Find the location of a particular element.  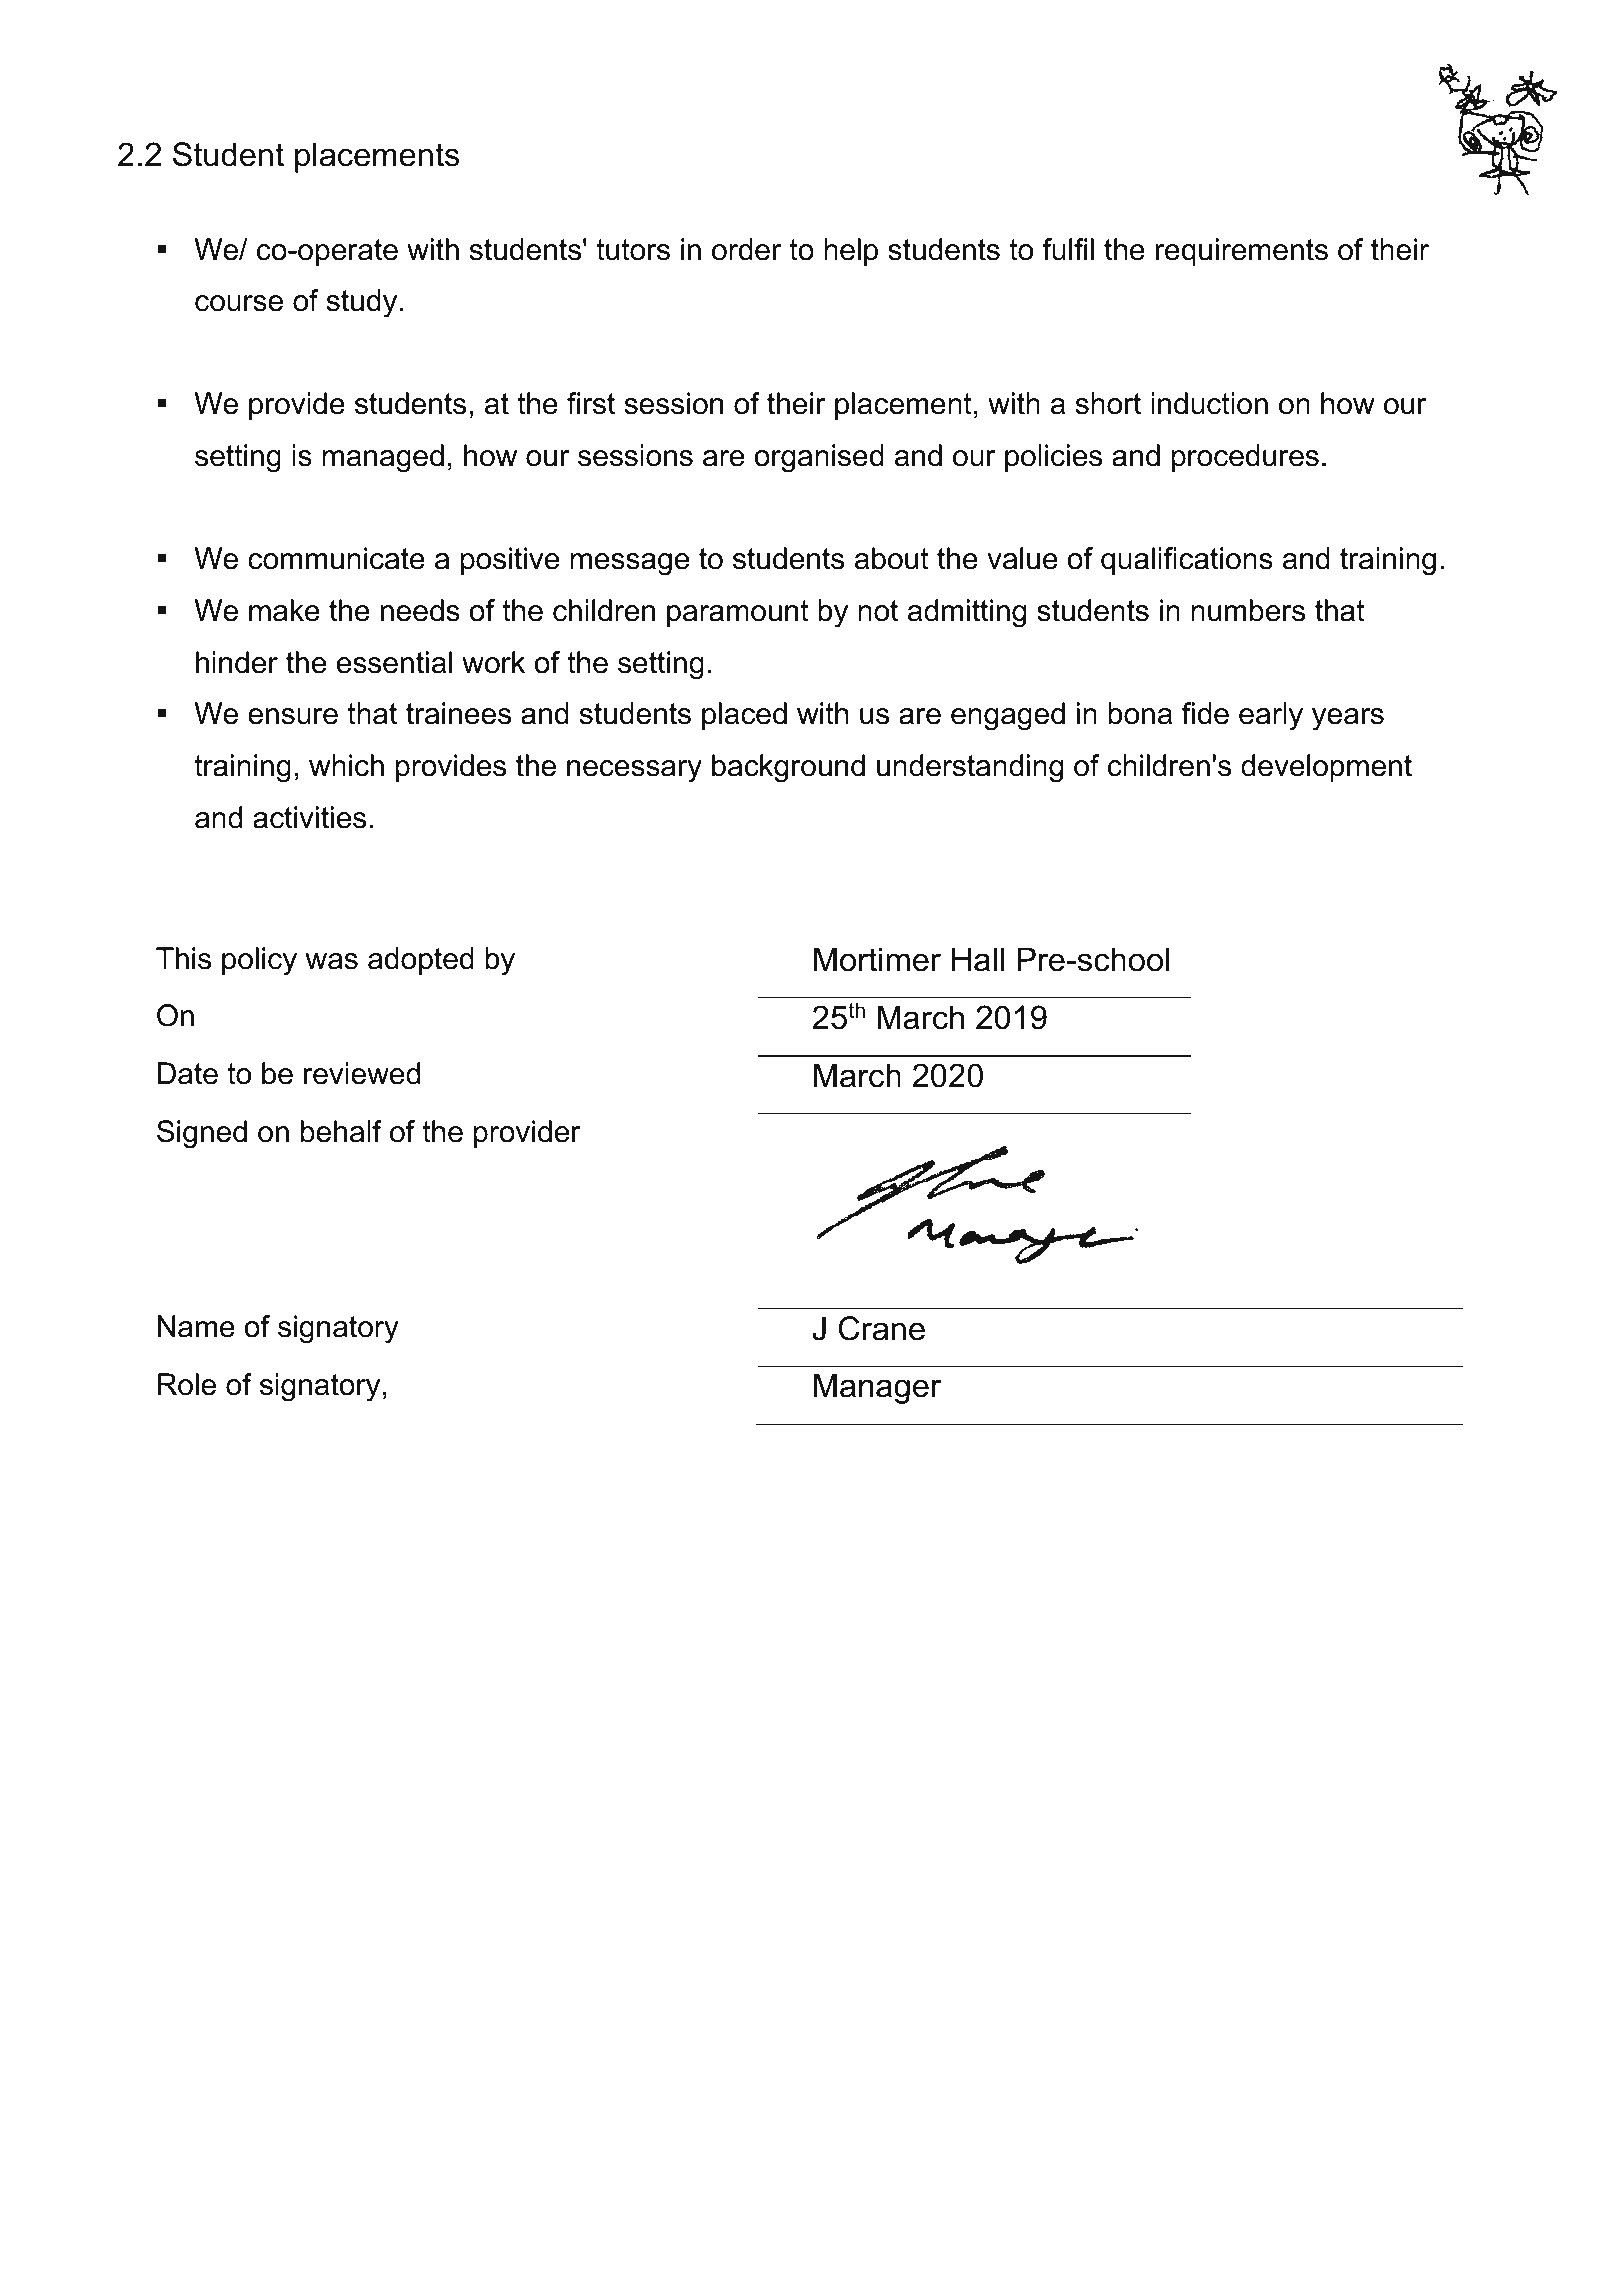

development is located at coordinates (1326, 768).
